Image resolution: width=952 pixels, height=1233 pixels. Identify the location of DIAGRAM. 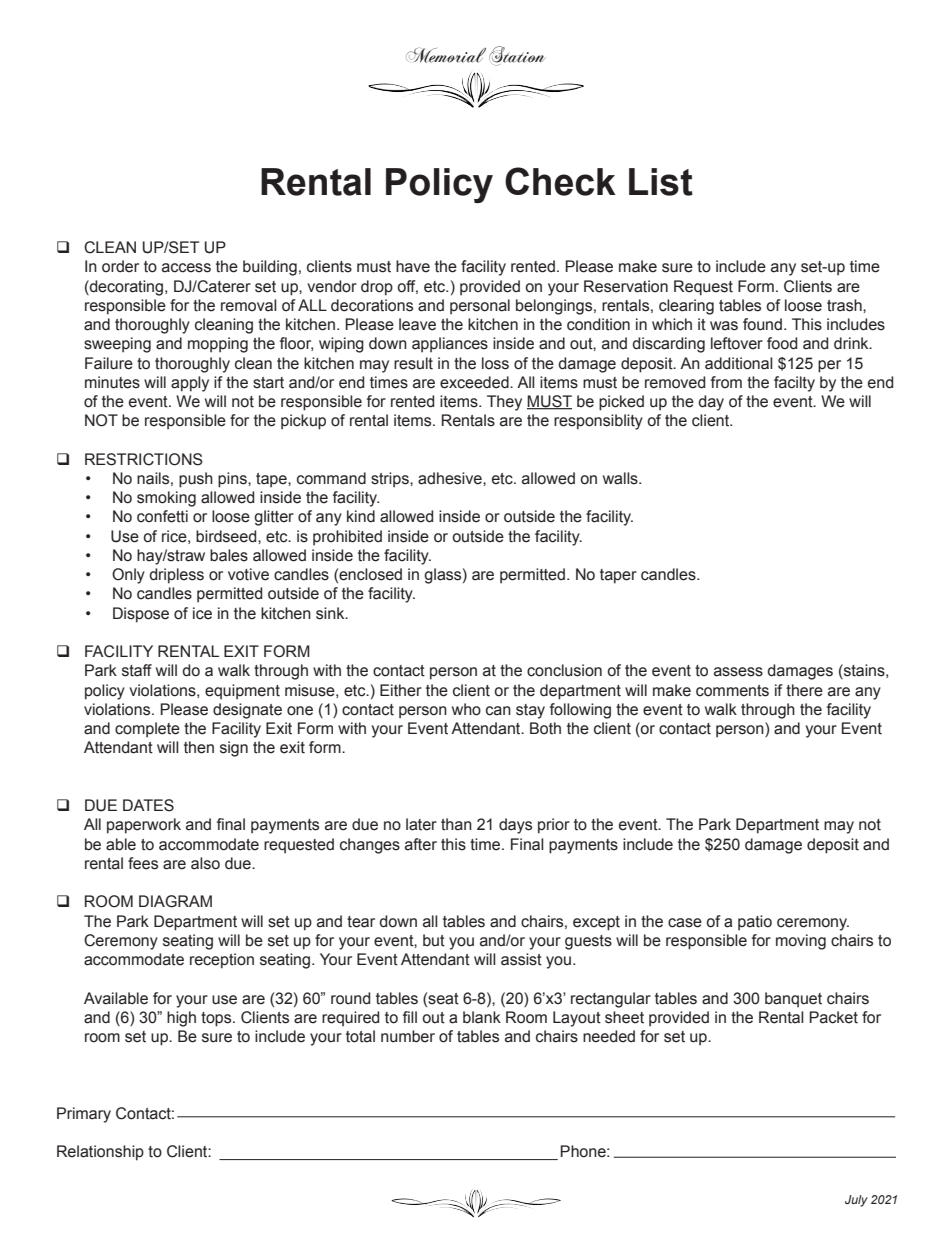
(175, 901).
